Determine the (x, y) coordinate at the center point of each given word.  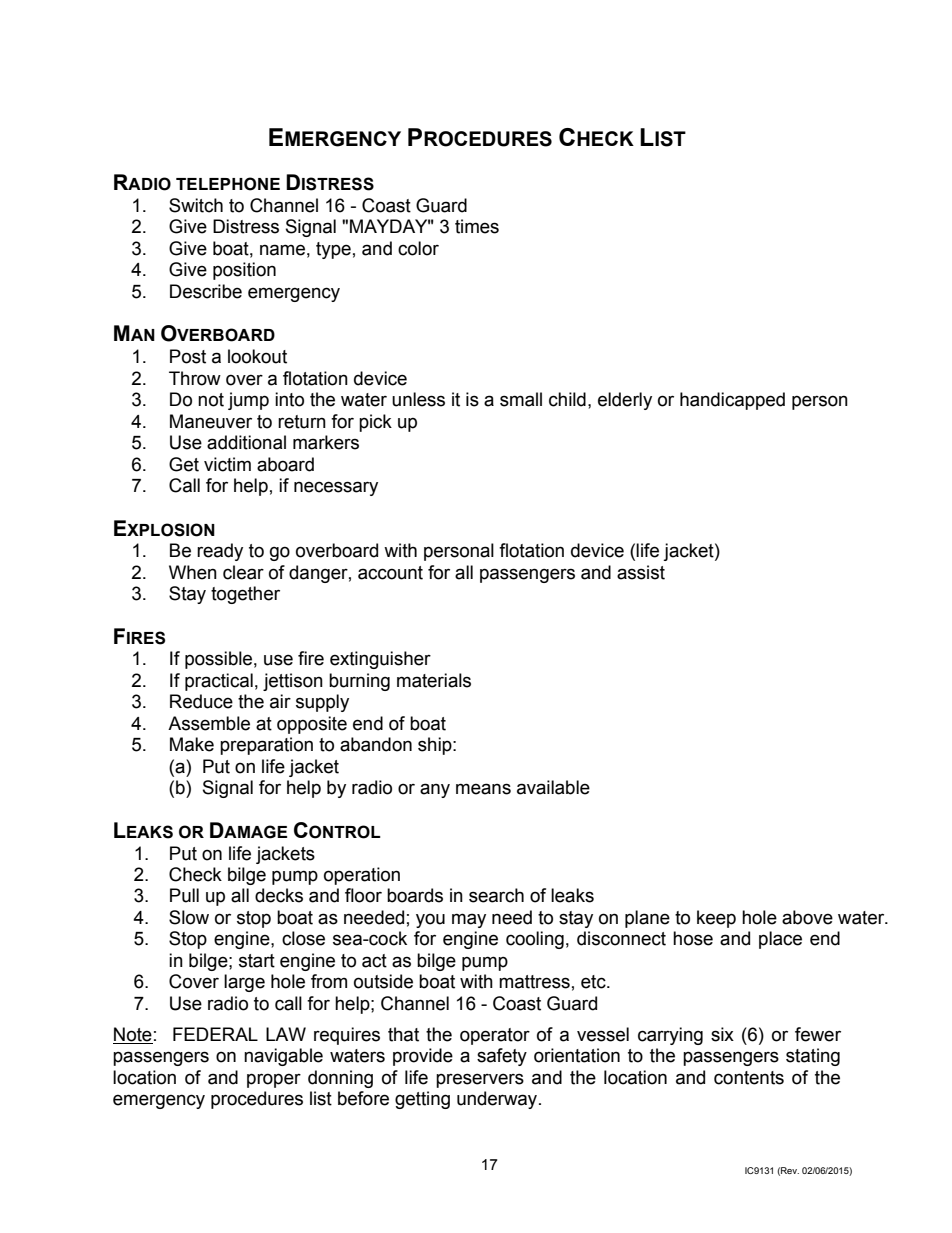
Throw (195, 378)
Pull (184, 895)
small (521, 399)
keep (716, 919)
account (390, 573)
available (553, 787)
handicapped (732, 401)
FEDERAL (215, 1034)
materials (434, 680)
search (496, 895)
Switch (196, 205)
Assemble (209, 723)
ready (220, 552)
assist (641, 572)
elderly (625, 401)
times (477, 226)
